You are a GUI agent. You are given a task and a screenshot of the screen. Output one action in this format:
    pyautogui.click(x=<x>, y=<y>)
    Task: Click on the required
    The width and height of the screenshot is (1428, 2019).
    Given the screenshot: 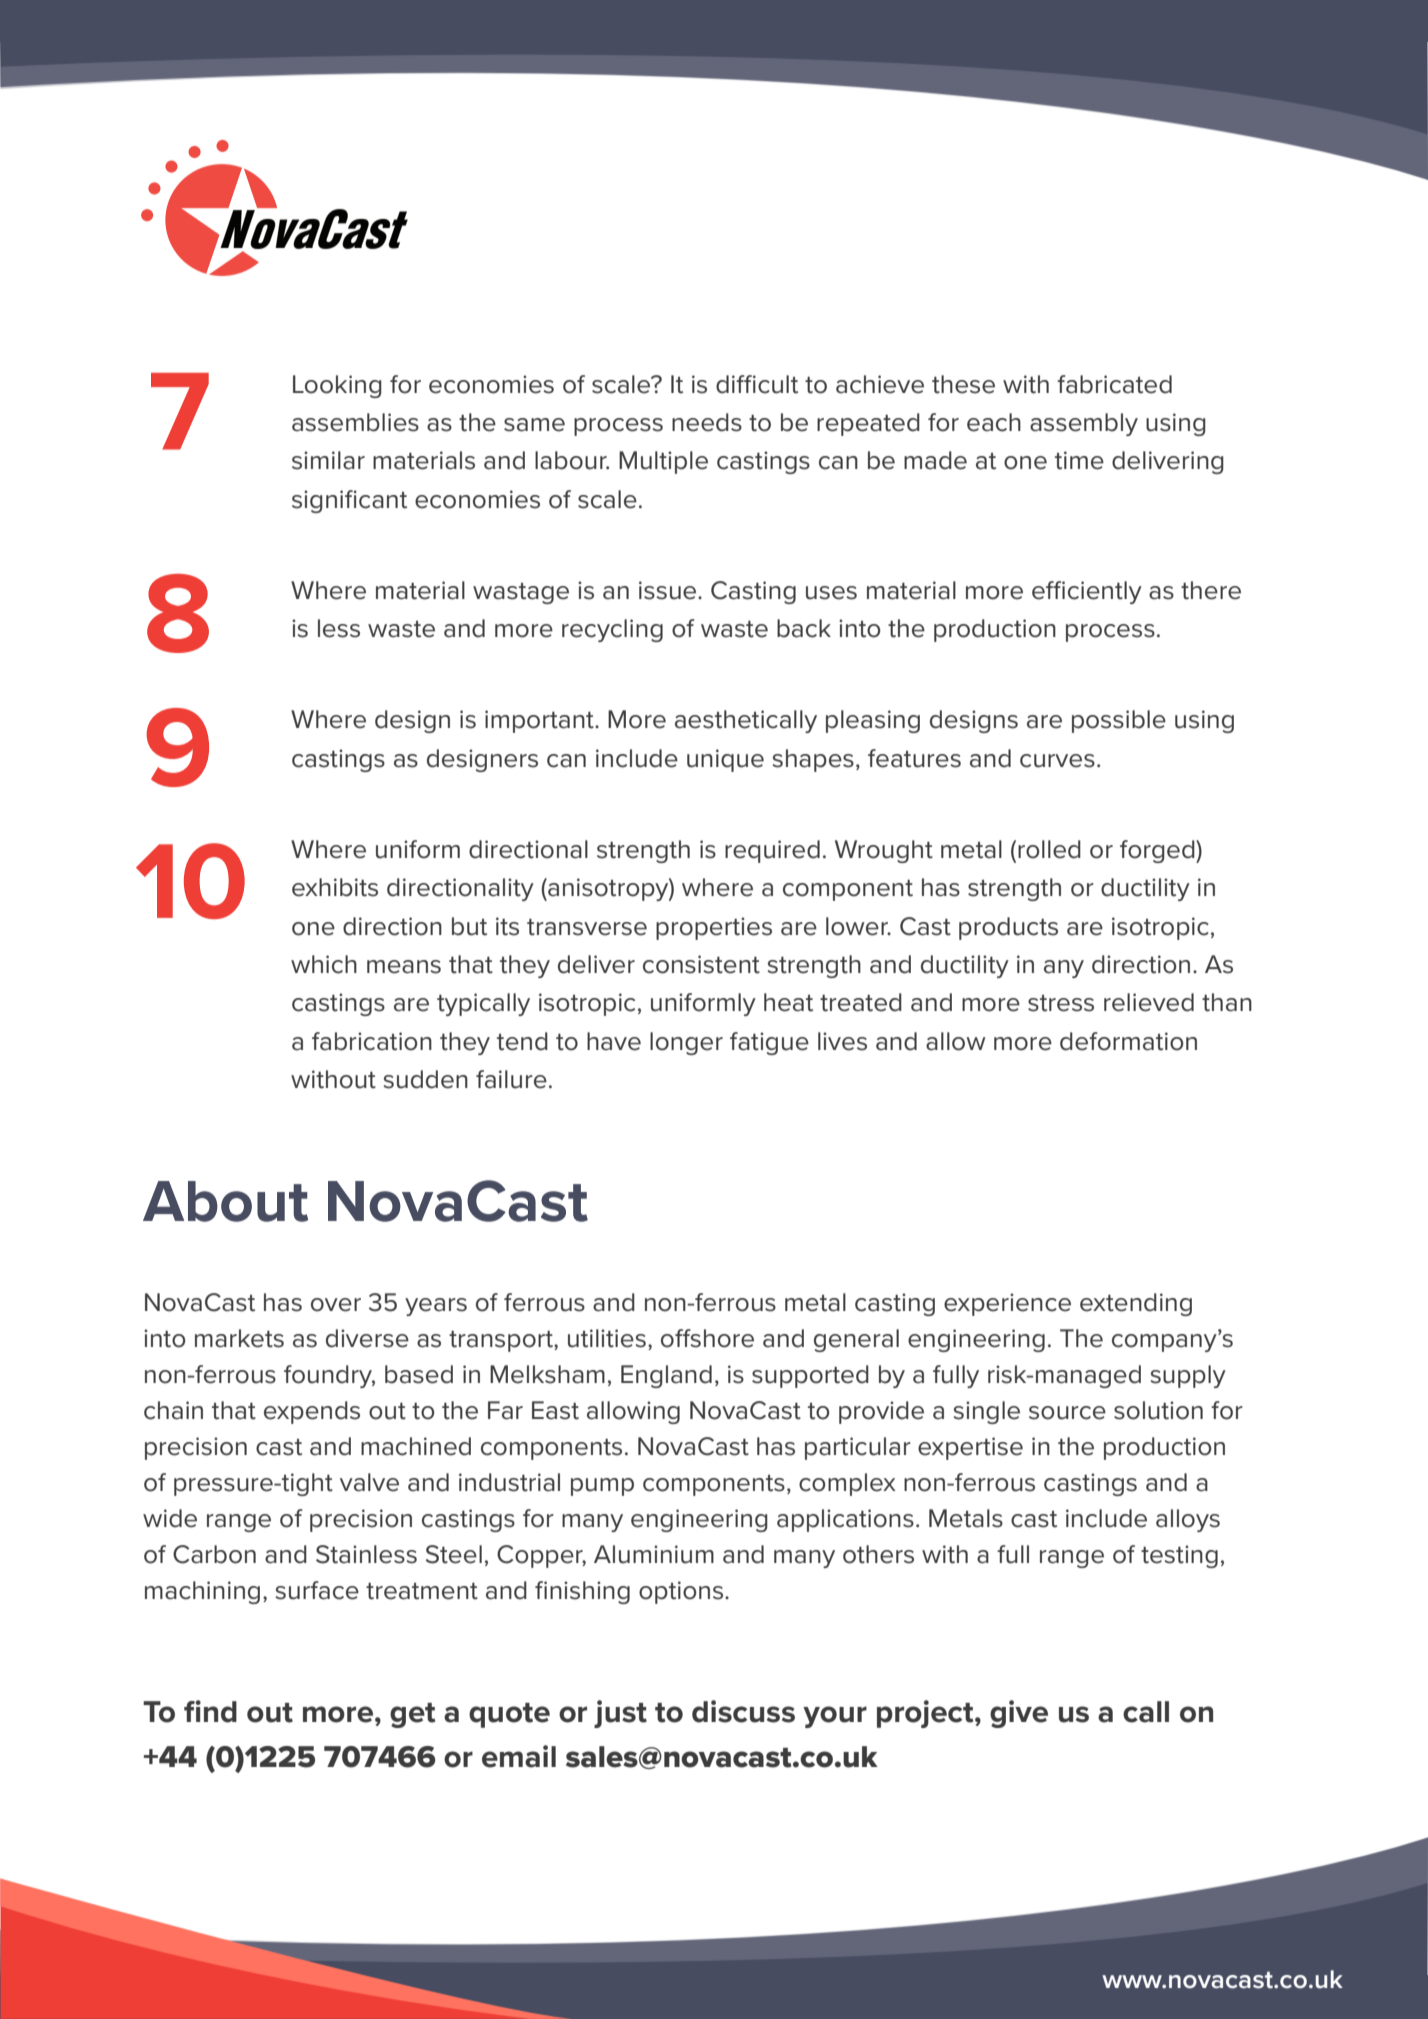 What is the action you would take?
    pyautogui.click(x=772, y=851)
